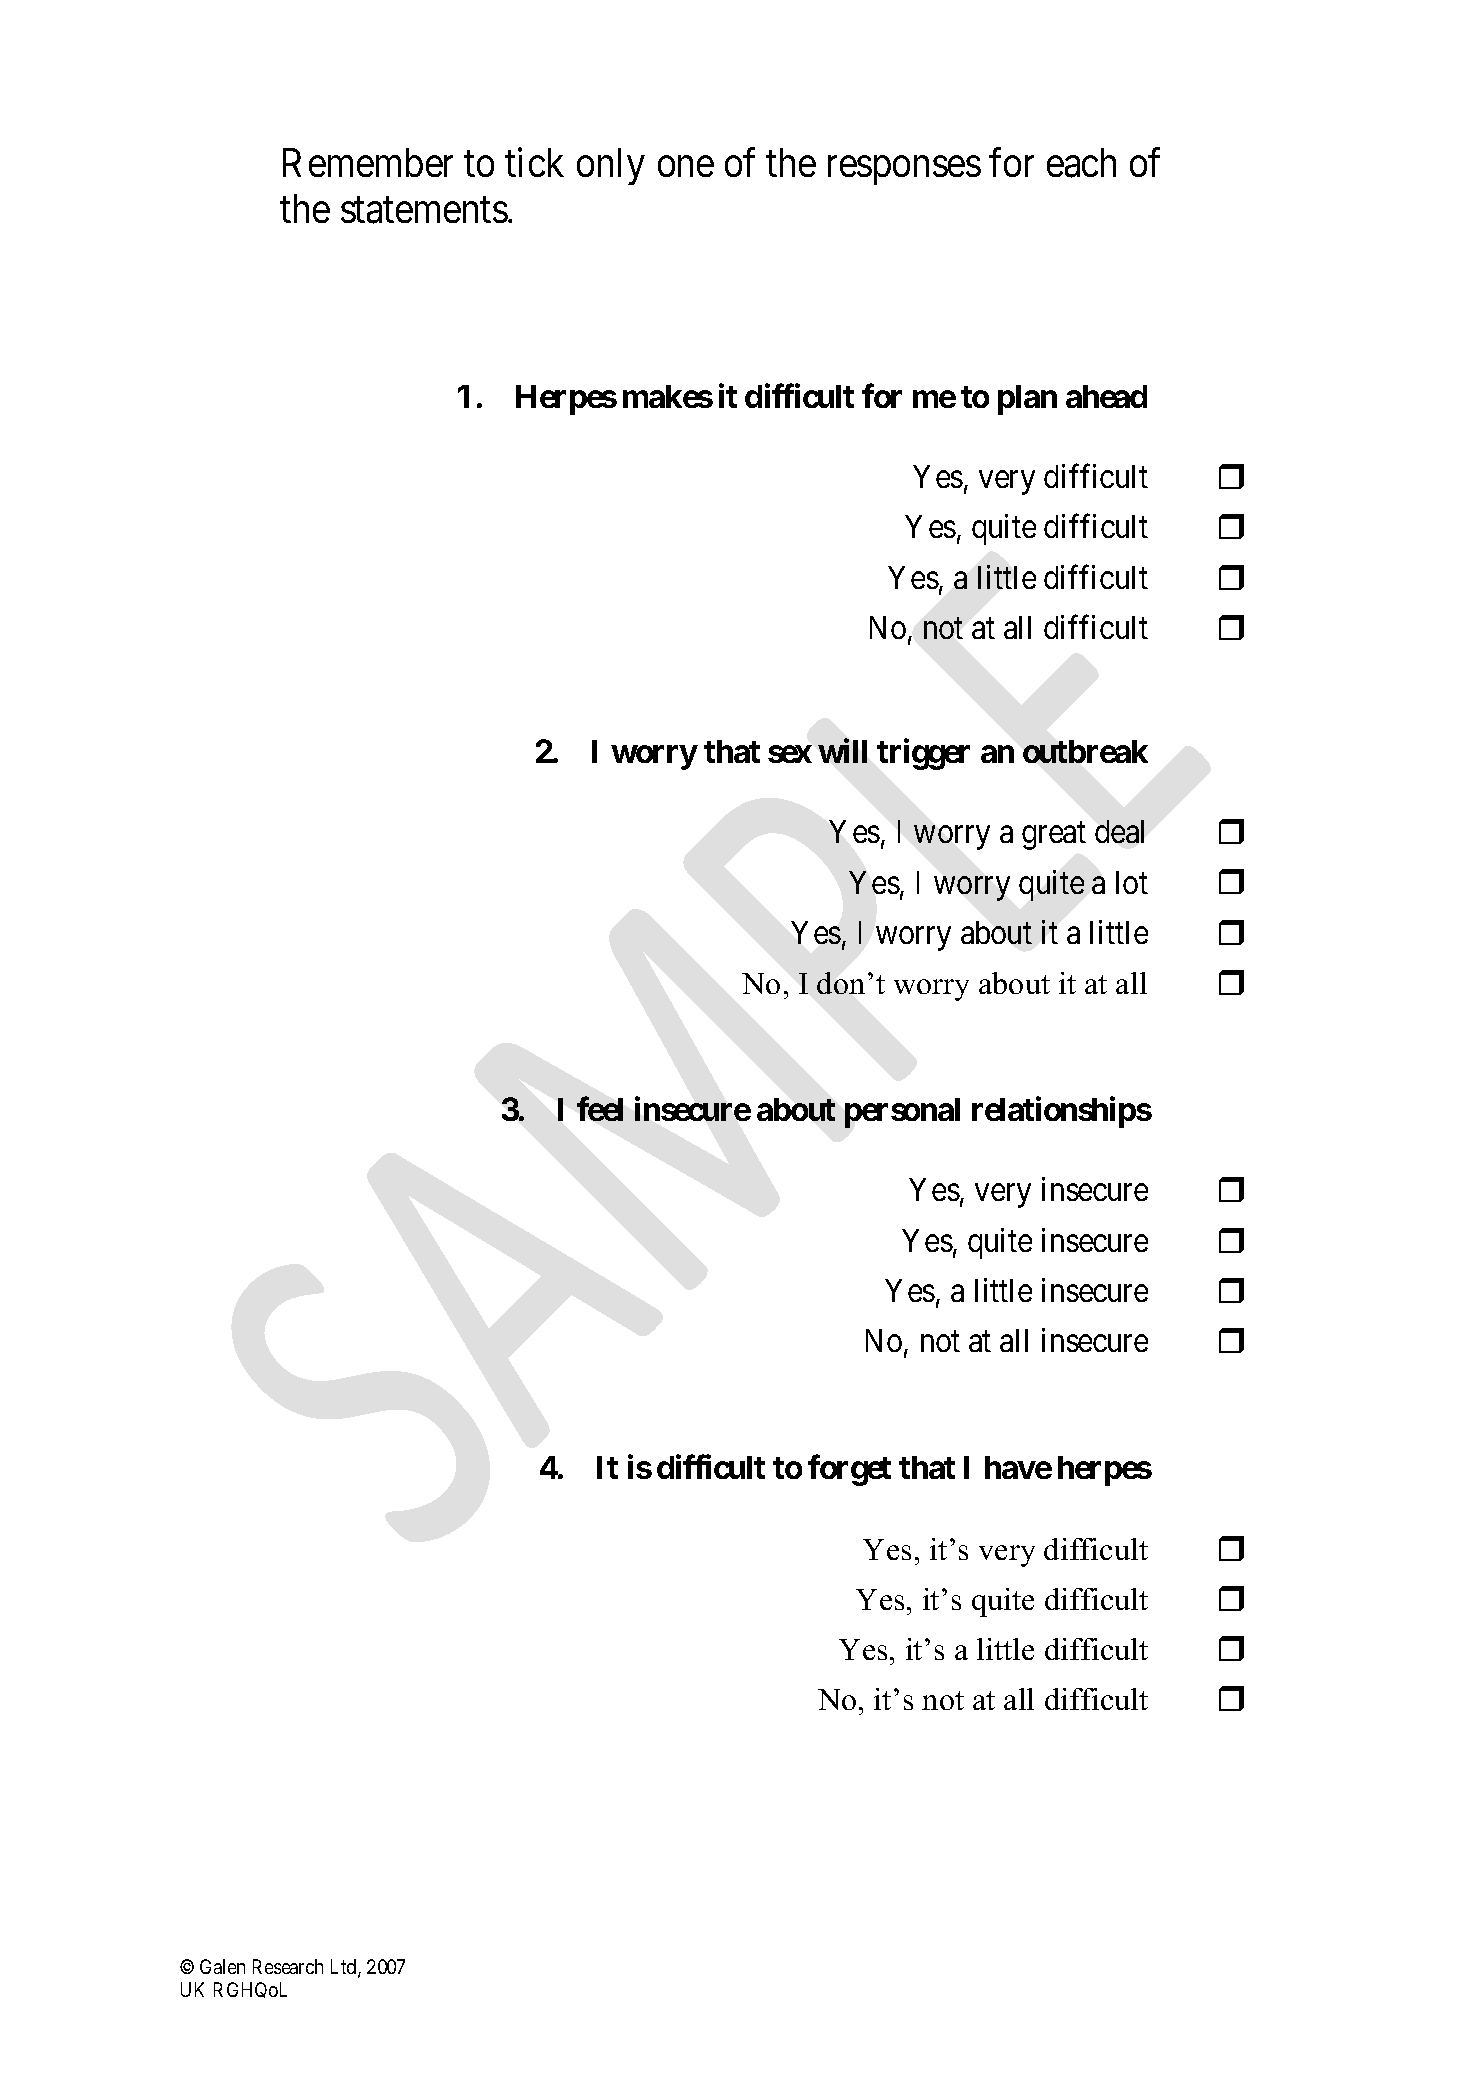  What do you see at coordinates (902, 1113) in the screenshot?
I see `personal` at bounding box center [902, 1113].
